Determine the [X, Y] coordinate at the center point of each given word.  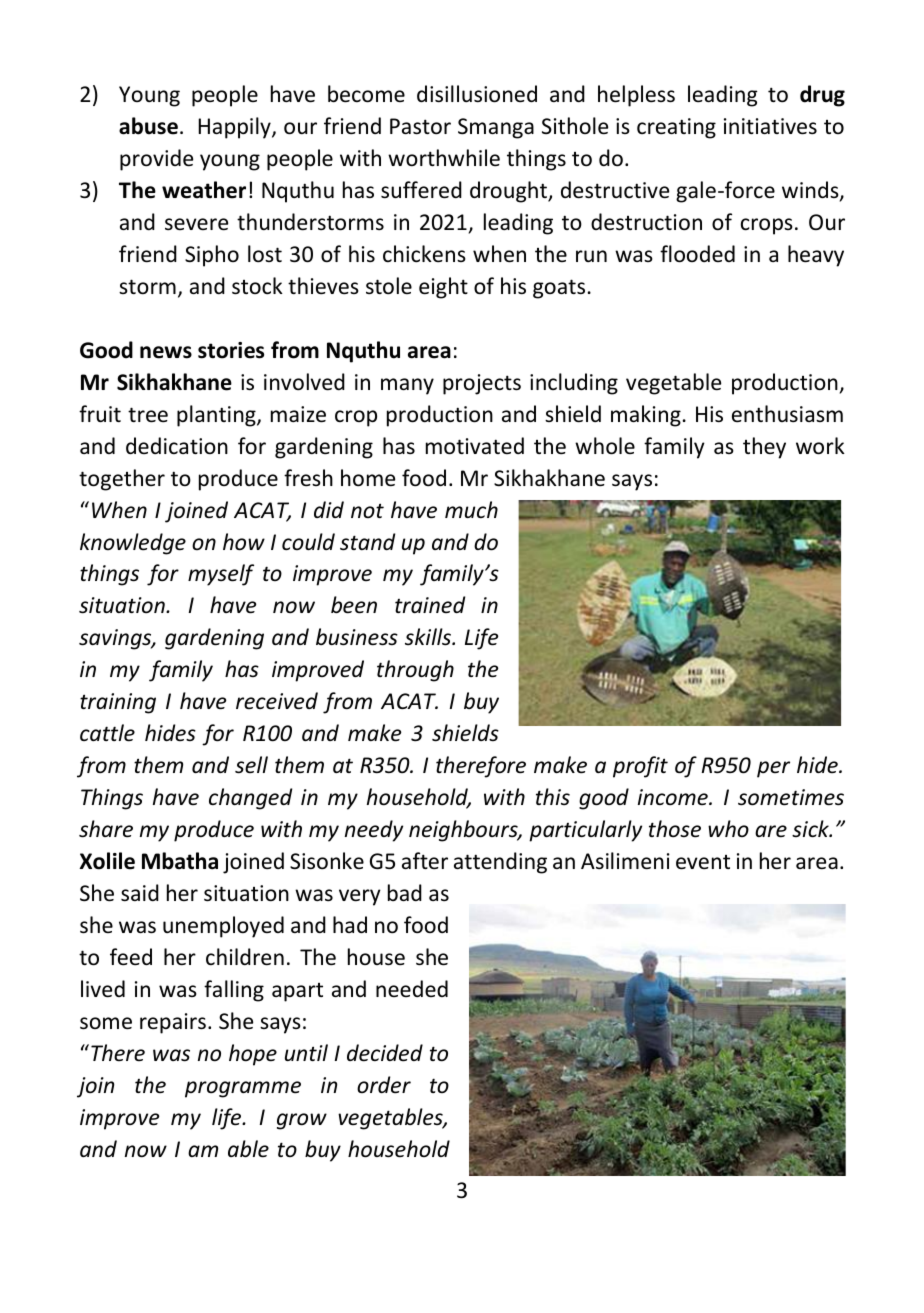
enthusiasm [787, 414]
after [425, 861]
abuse [148, 126]
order [384, 1085]
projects [482, 384]
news [166, 352]
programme [243, 1089]
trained [430, 605]
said [140, 893]
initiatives [770, 126]
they [764, 448]
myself [221, 575]
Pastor [420, 126]
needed [412, 988]
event [703, 862]
